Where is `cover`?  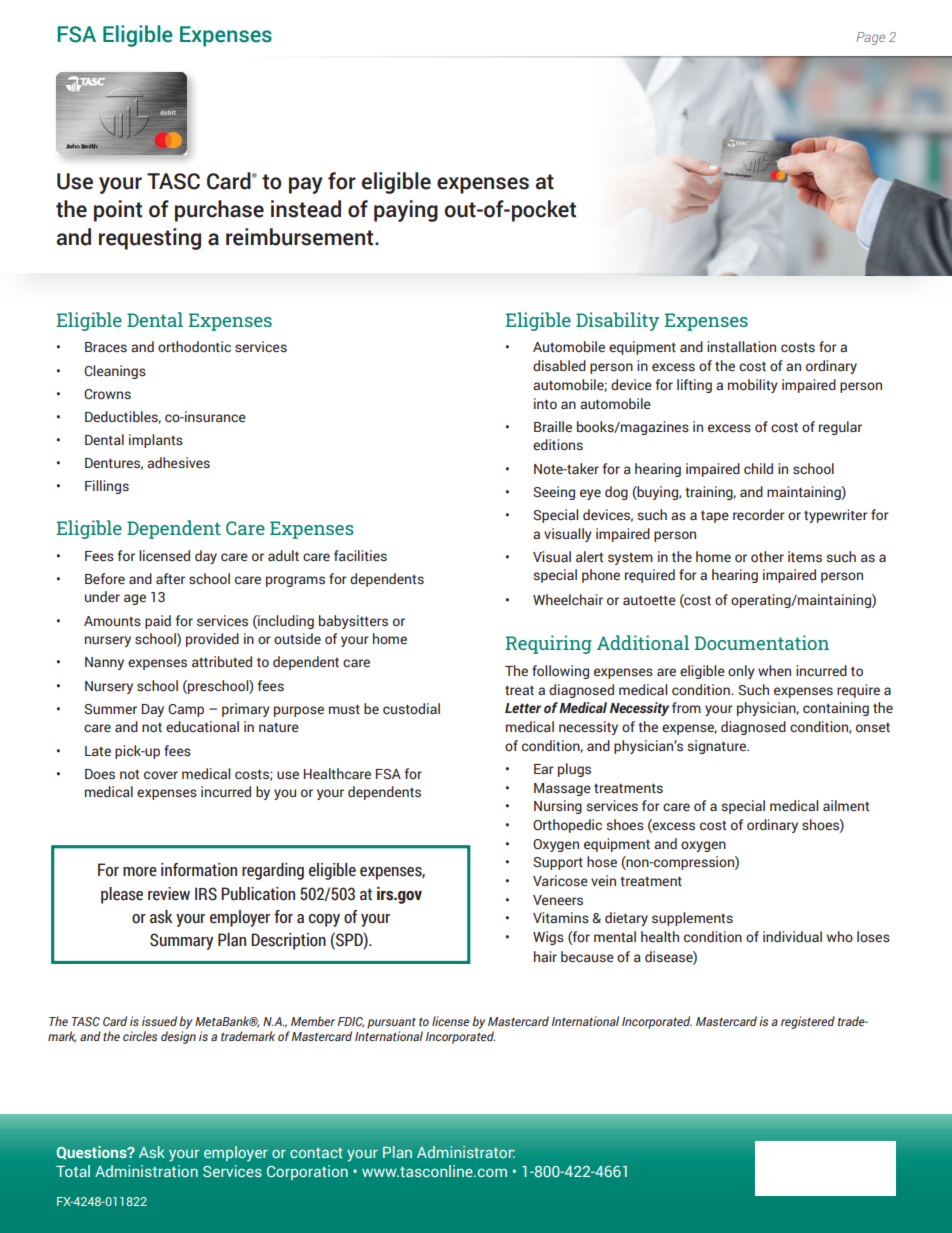
cover is located at coordinates (161, 775).
